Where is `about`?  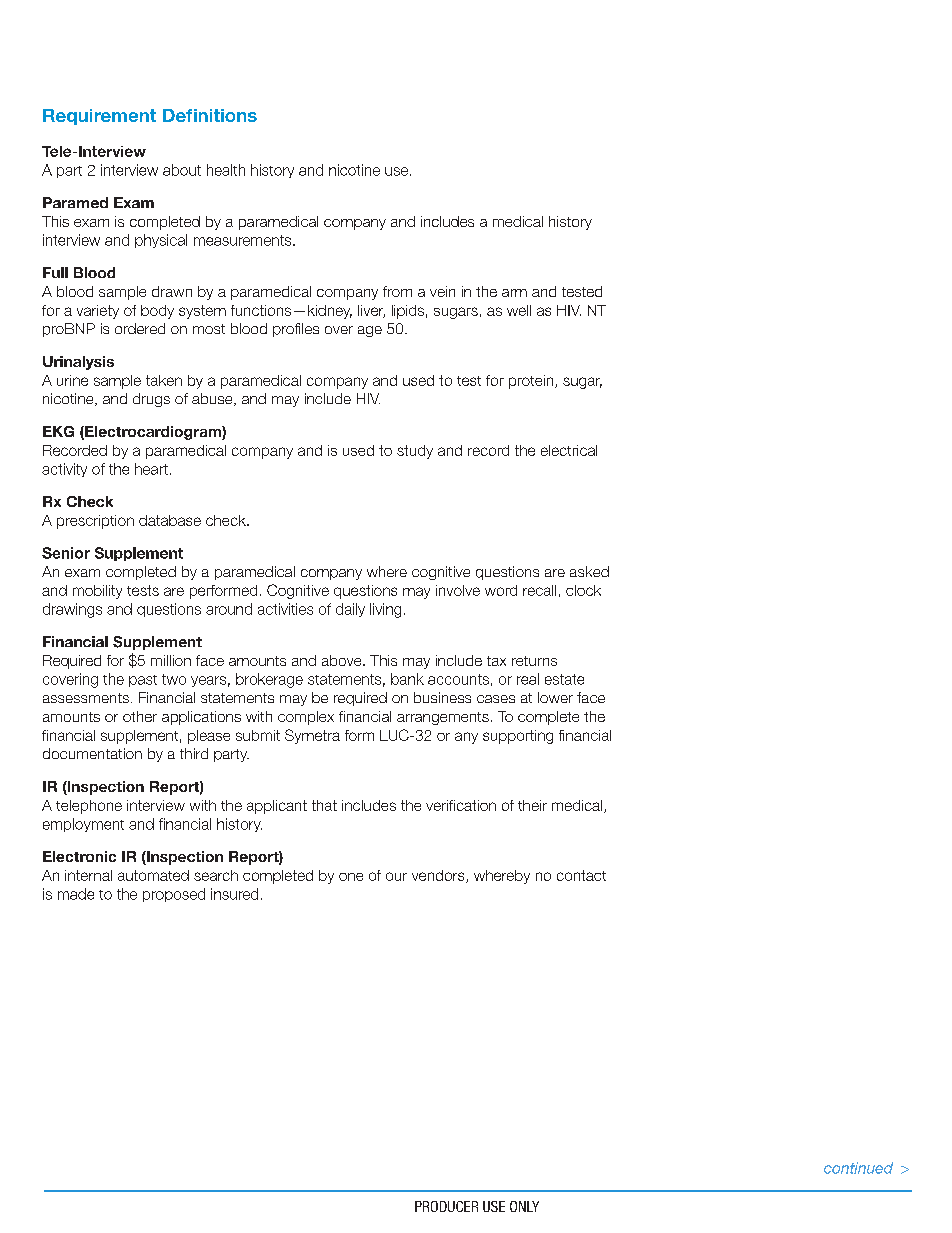
about is located at coordinates (182, 170).
